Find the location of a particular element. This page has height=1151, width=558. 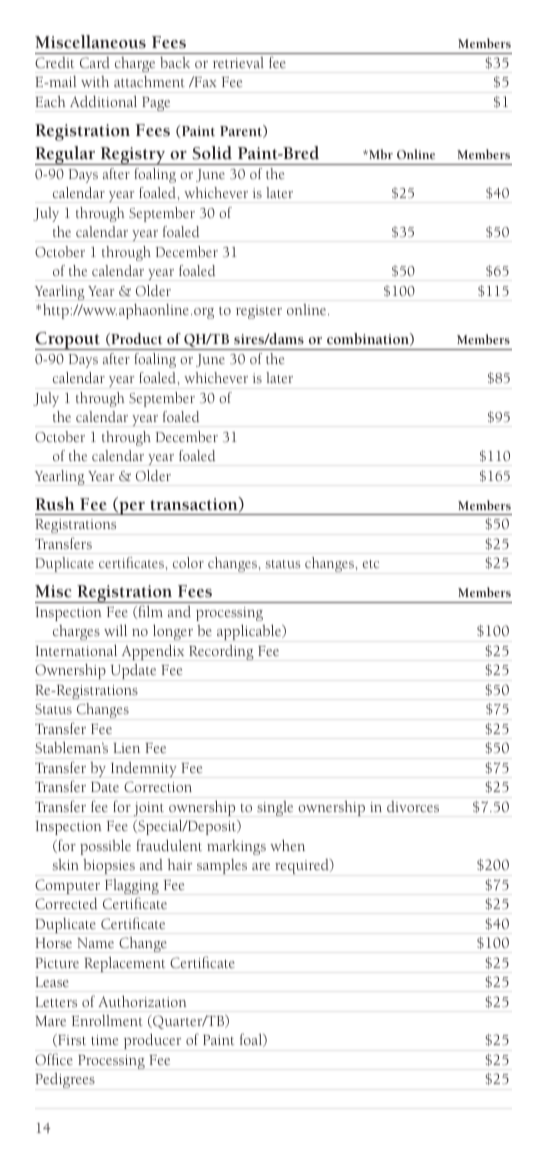

divorces is located at coordinates (413, 806).
